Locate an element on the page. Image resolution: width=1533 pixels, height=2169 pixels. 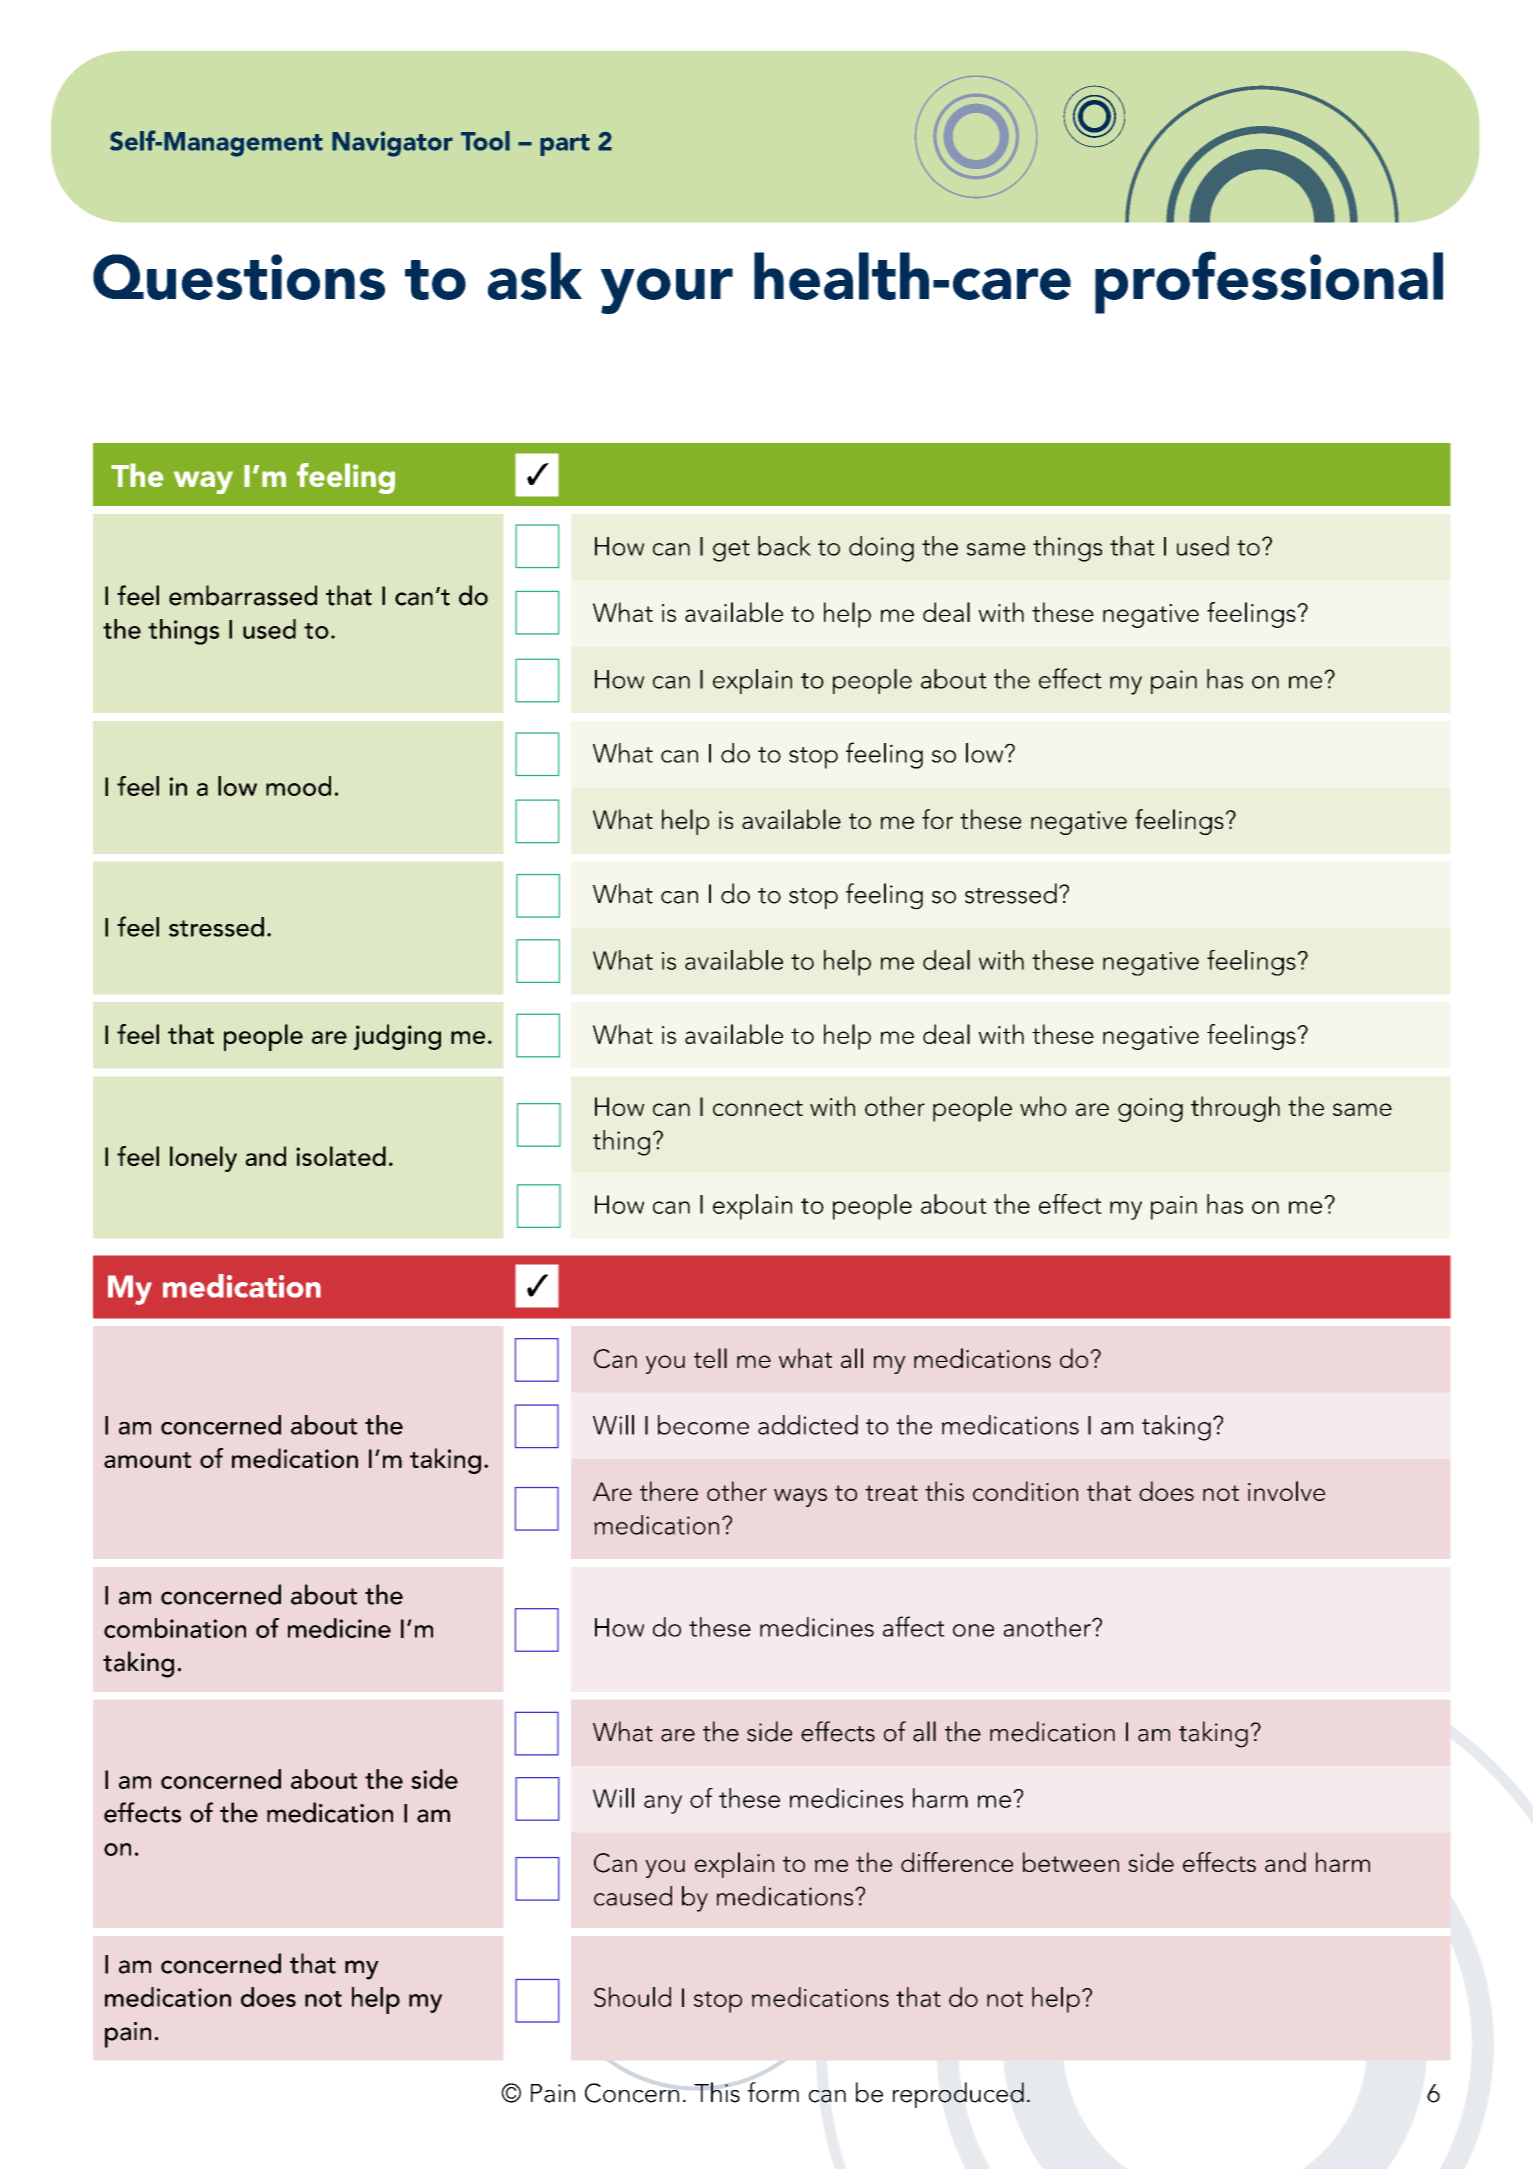
going is located at coordinates (1150, 1110).
